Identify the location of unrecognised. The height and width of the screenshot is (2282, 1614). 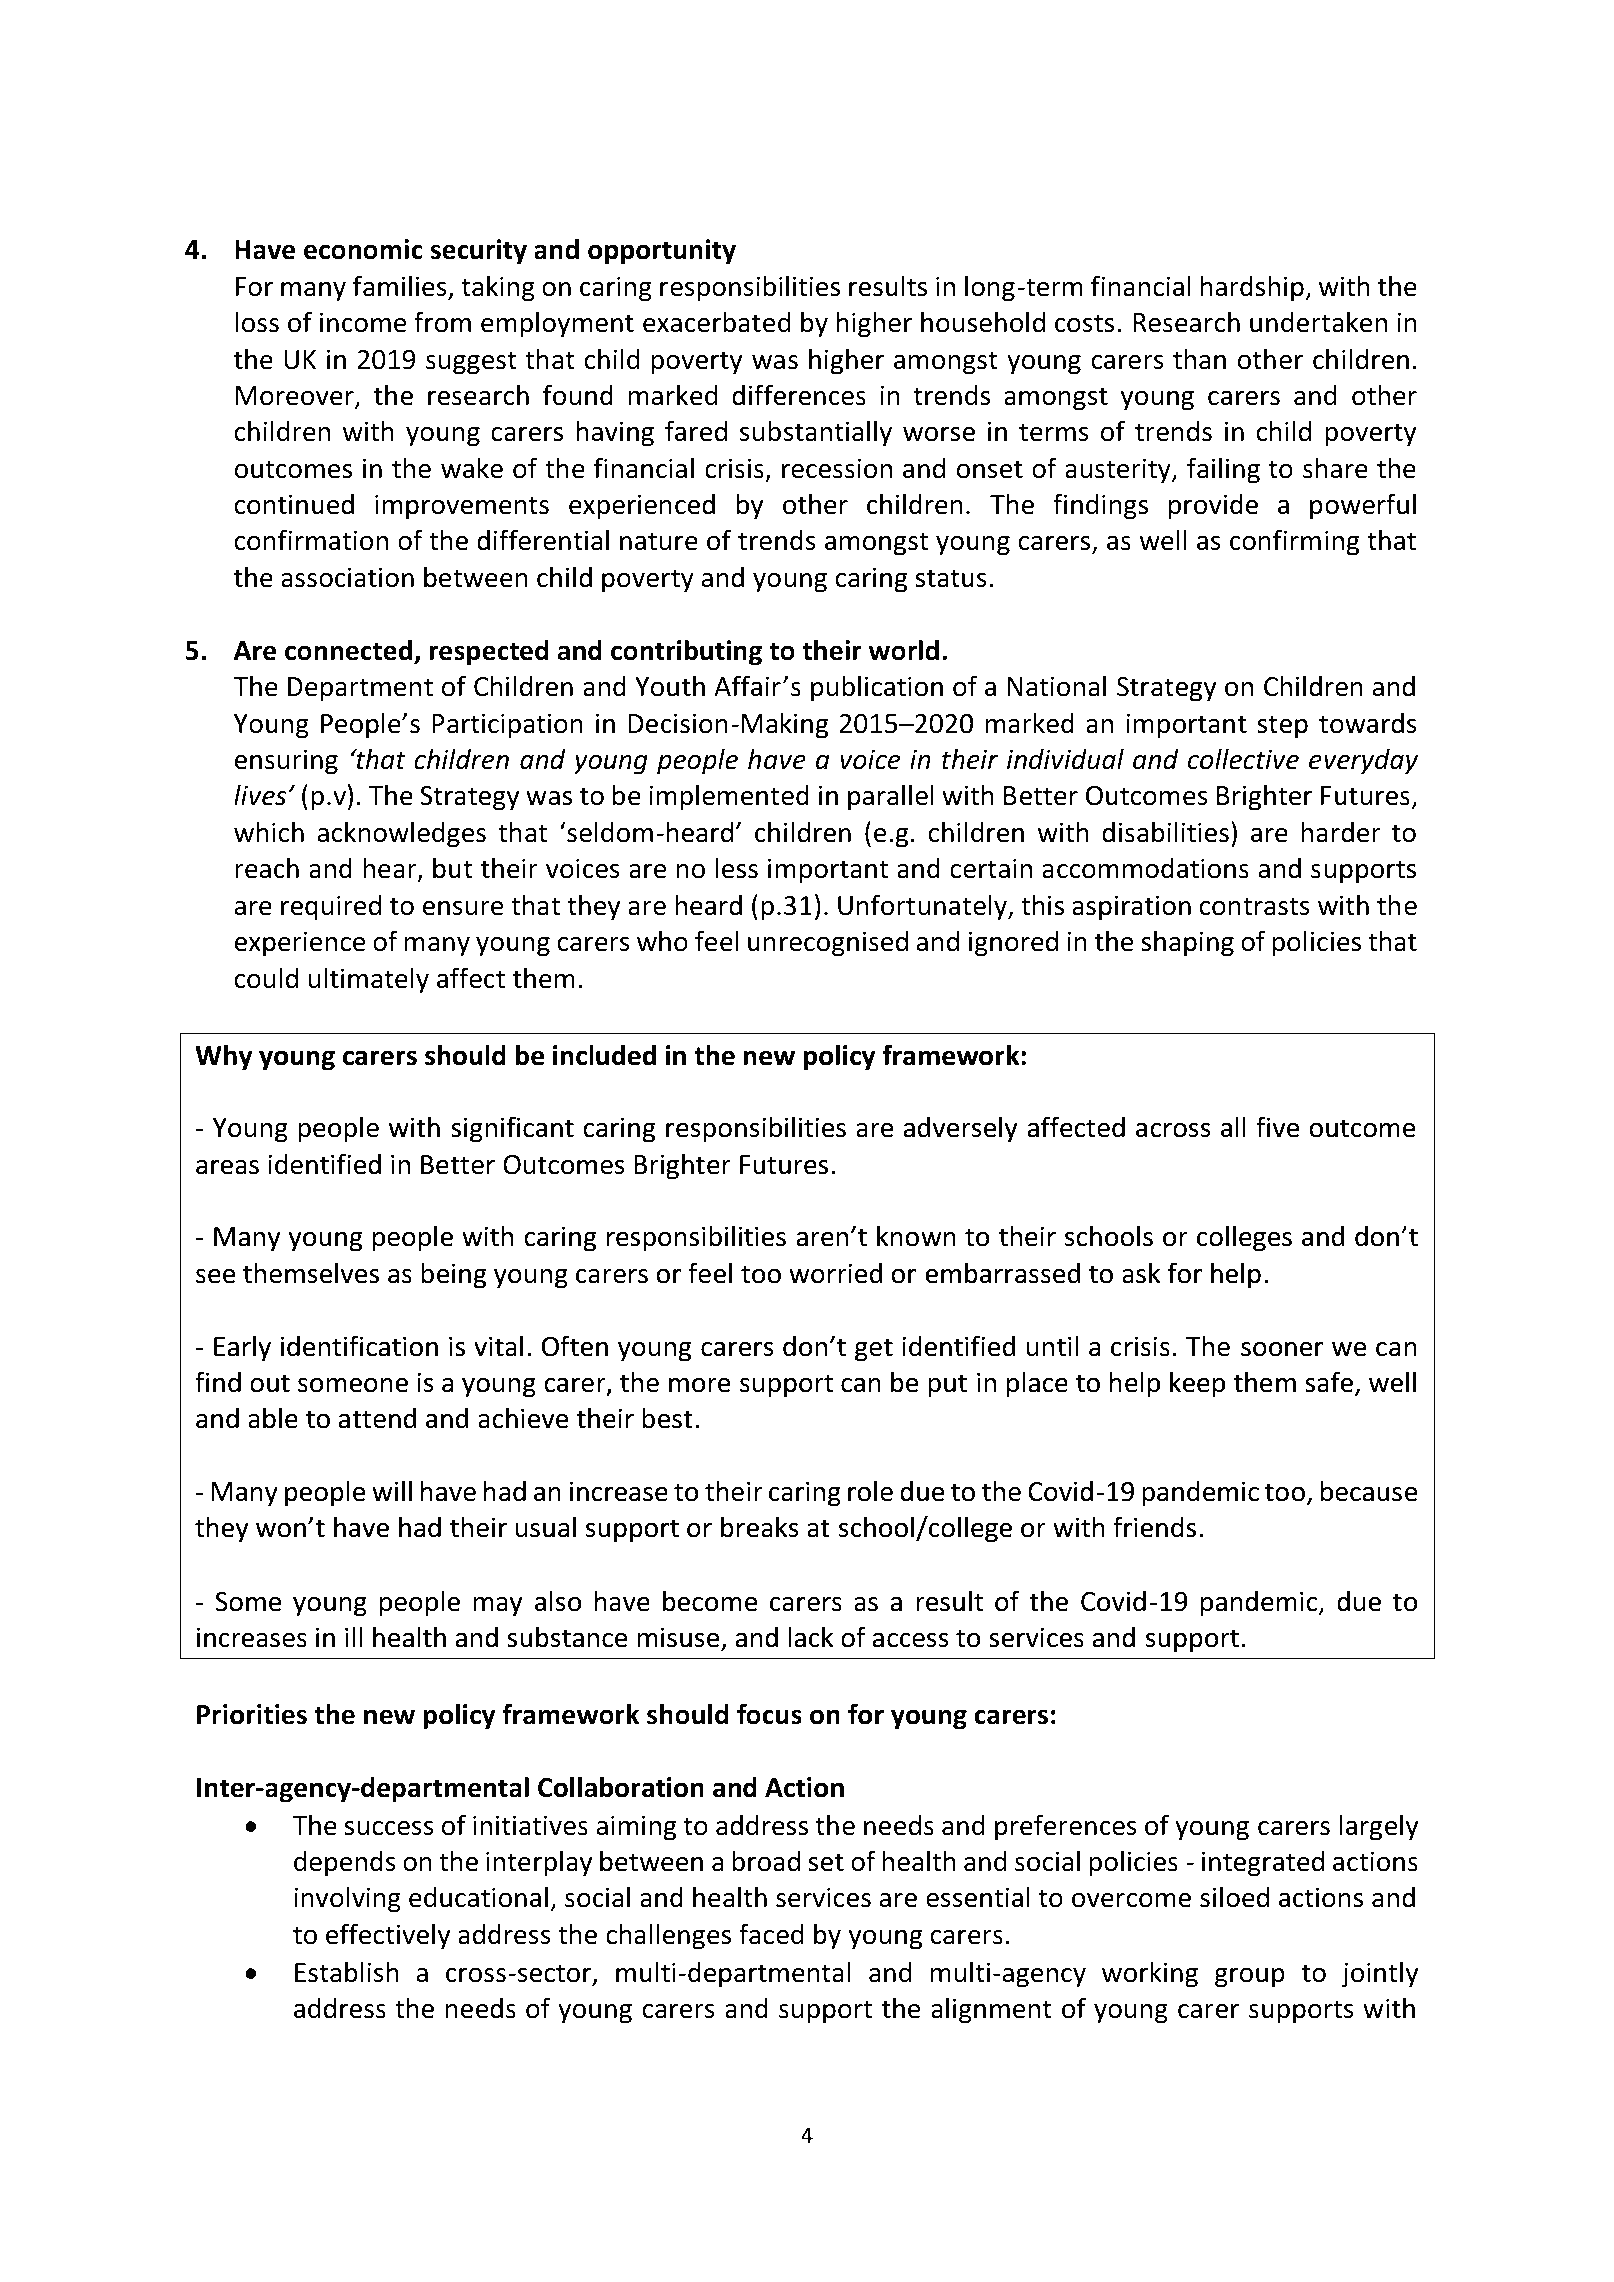
(828, 943).
